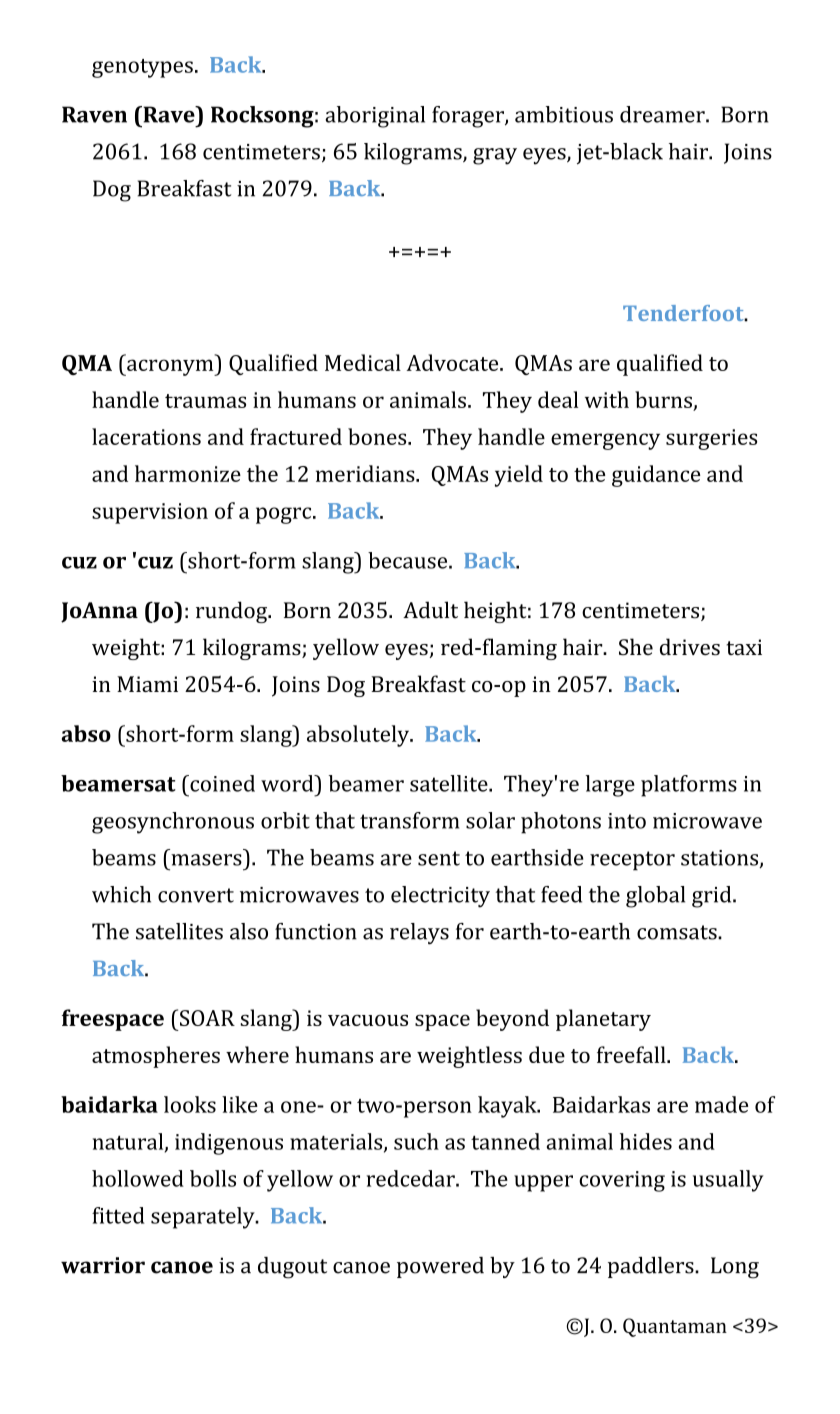 This document has height=1414, width=840. I want to click on fitted, so click(118, 1215).
